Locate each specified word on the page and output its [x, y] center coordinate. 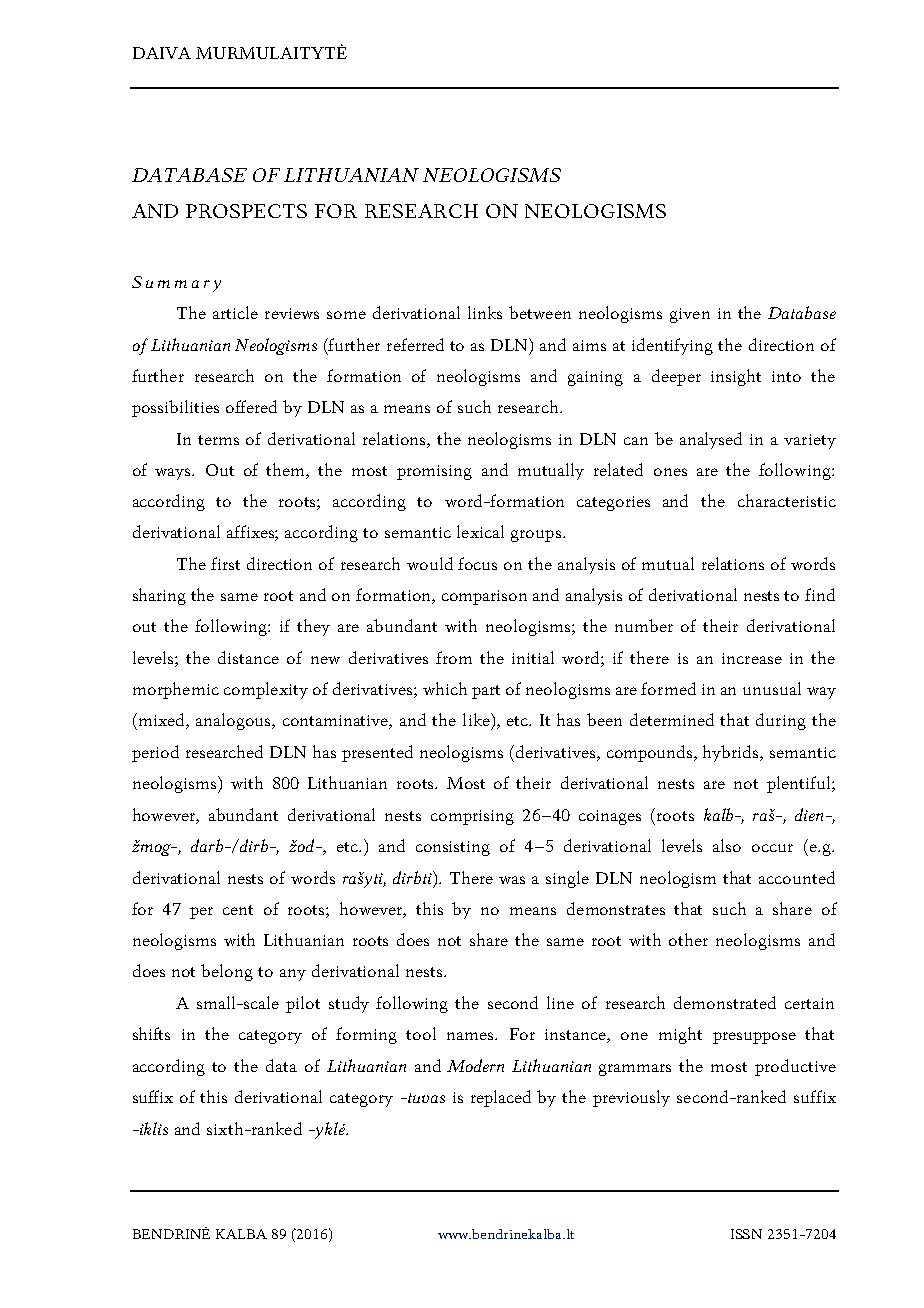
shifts [151, 1033]
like [477, 719]
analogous [235, 721]
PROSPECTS [246, 211]
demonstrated [725, 1002]
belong [227, 972]
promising [434, 472]
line [560, 1002]
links [485, 312]
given [690, 315]
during [781, 721]
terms [218, 440]
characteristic [787, 500]
